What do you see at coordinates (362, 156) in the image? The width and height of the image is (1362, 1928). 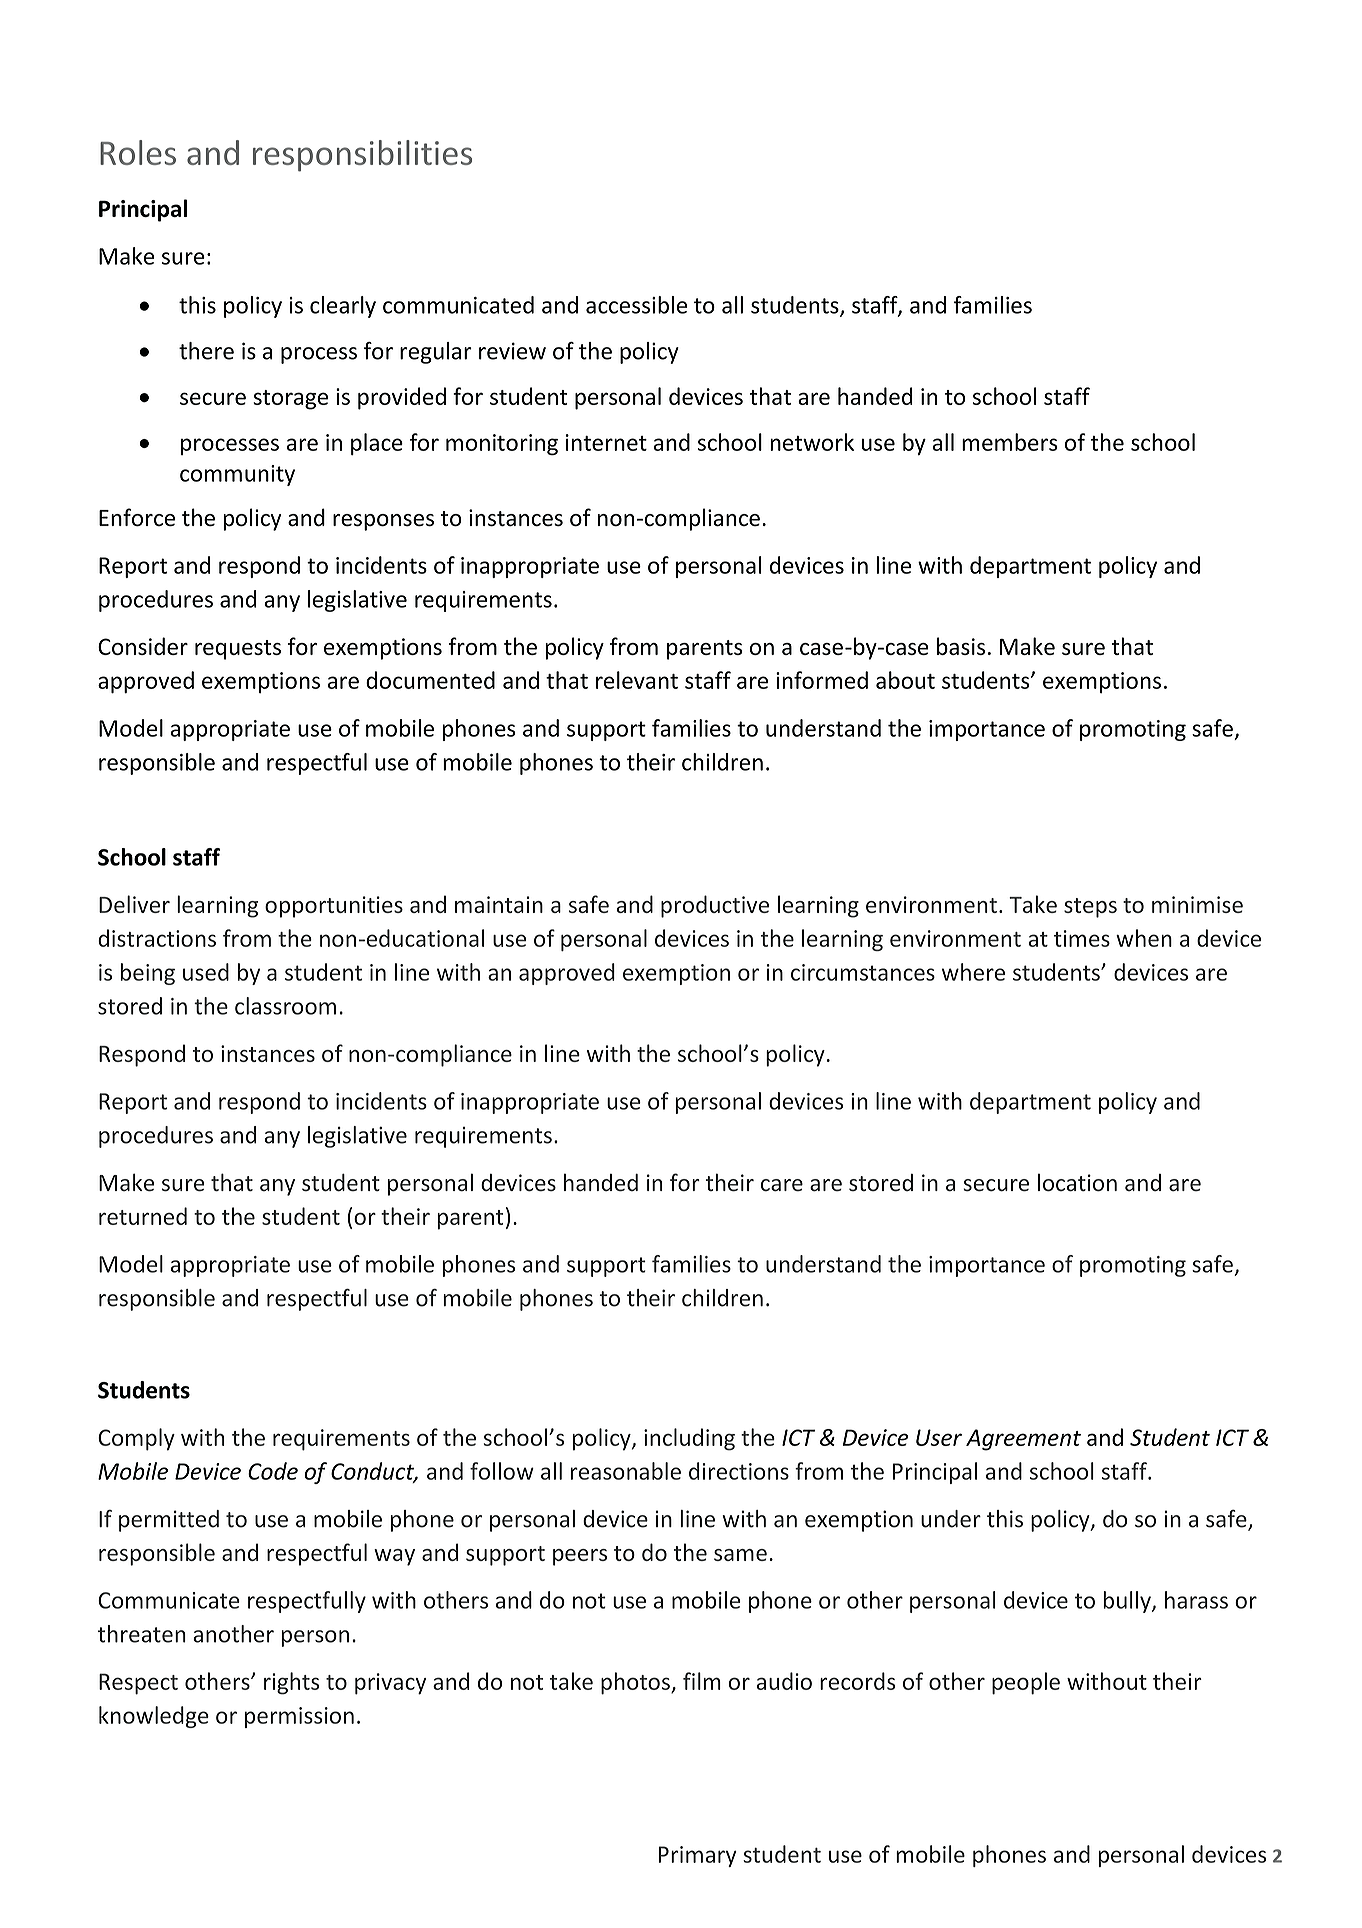 I see `responsibilities` at bounding box center [362, 156].
